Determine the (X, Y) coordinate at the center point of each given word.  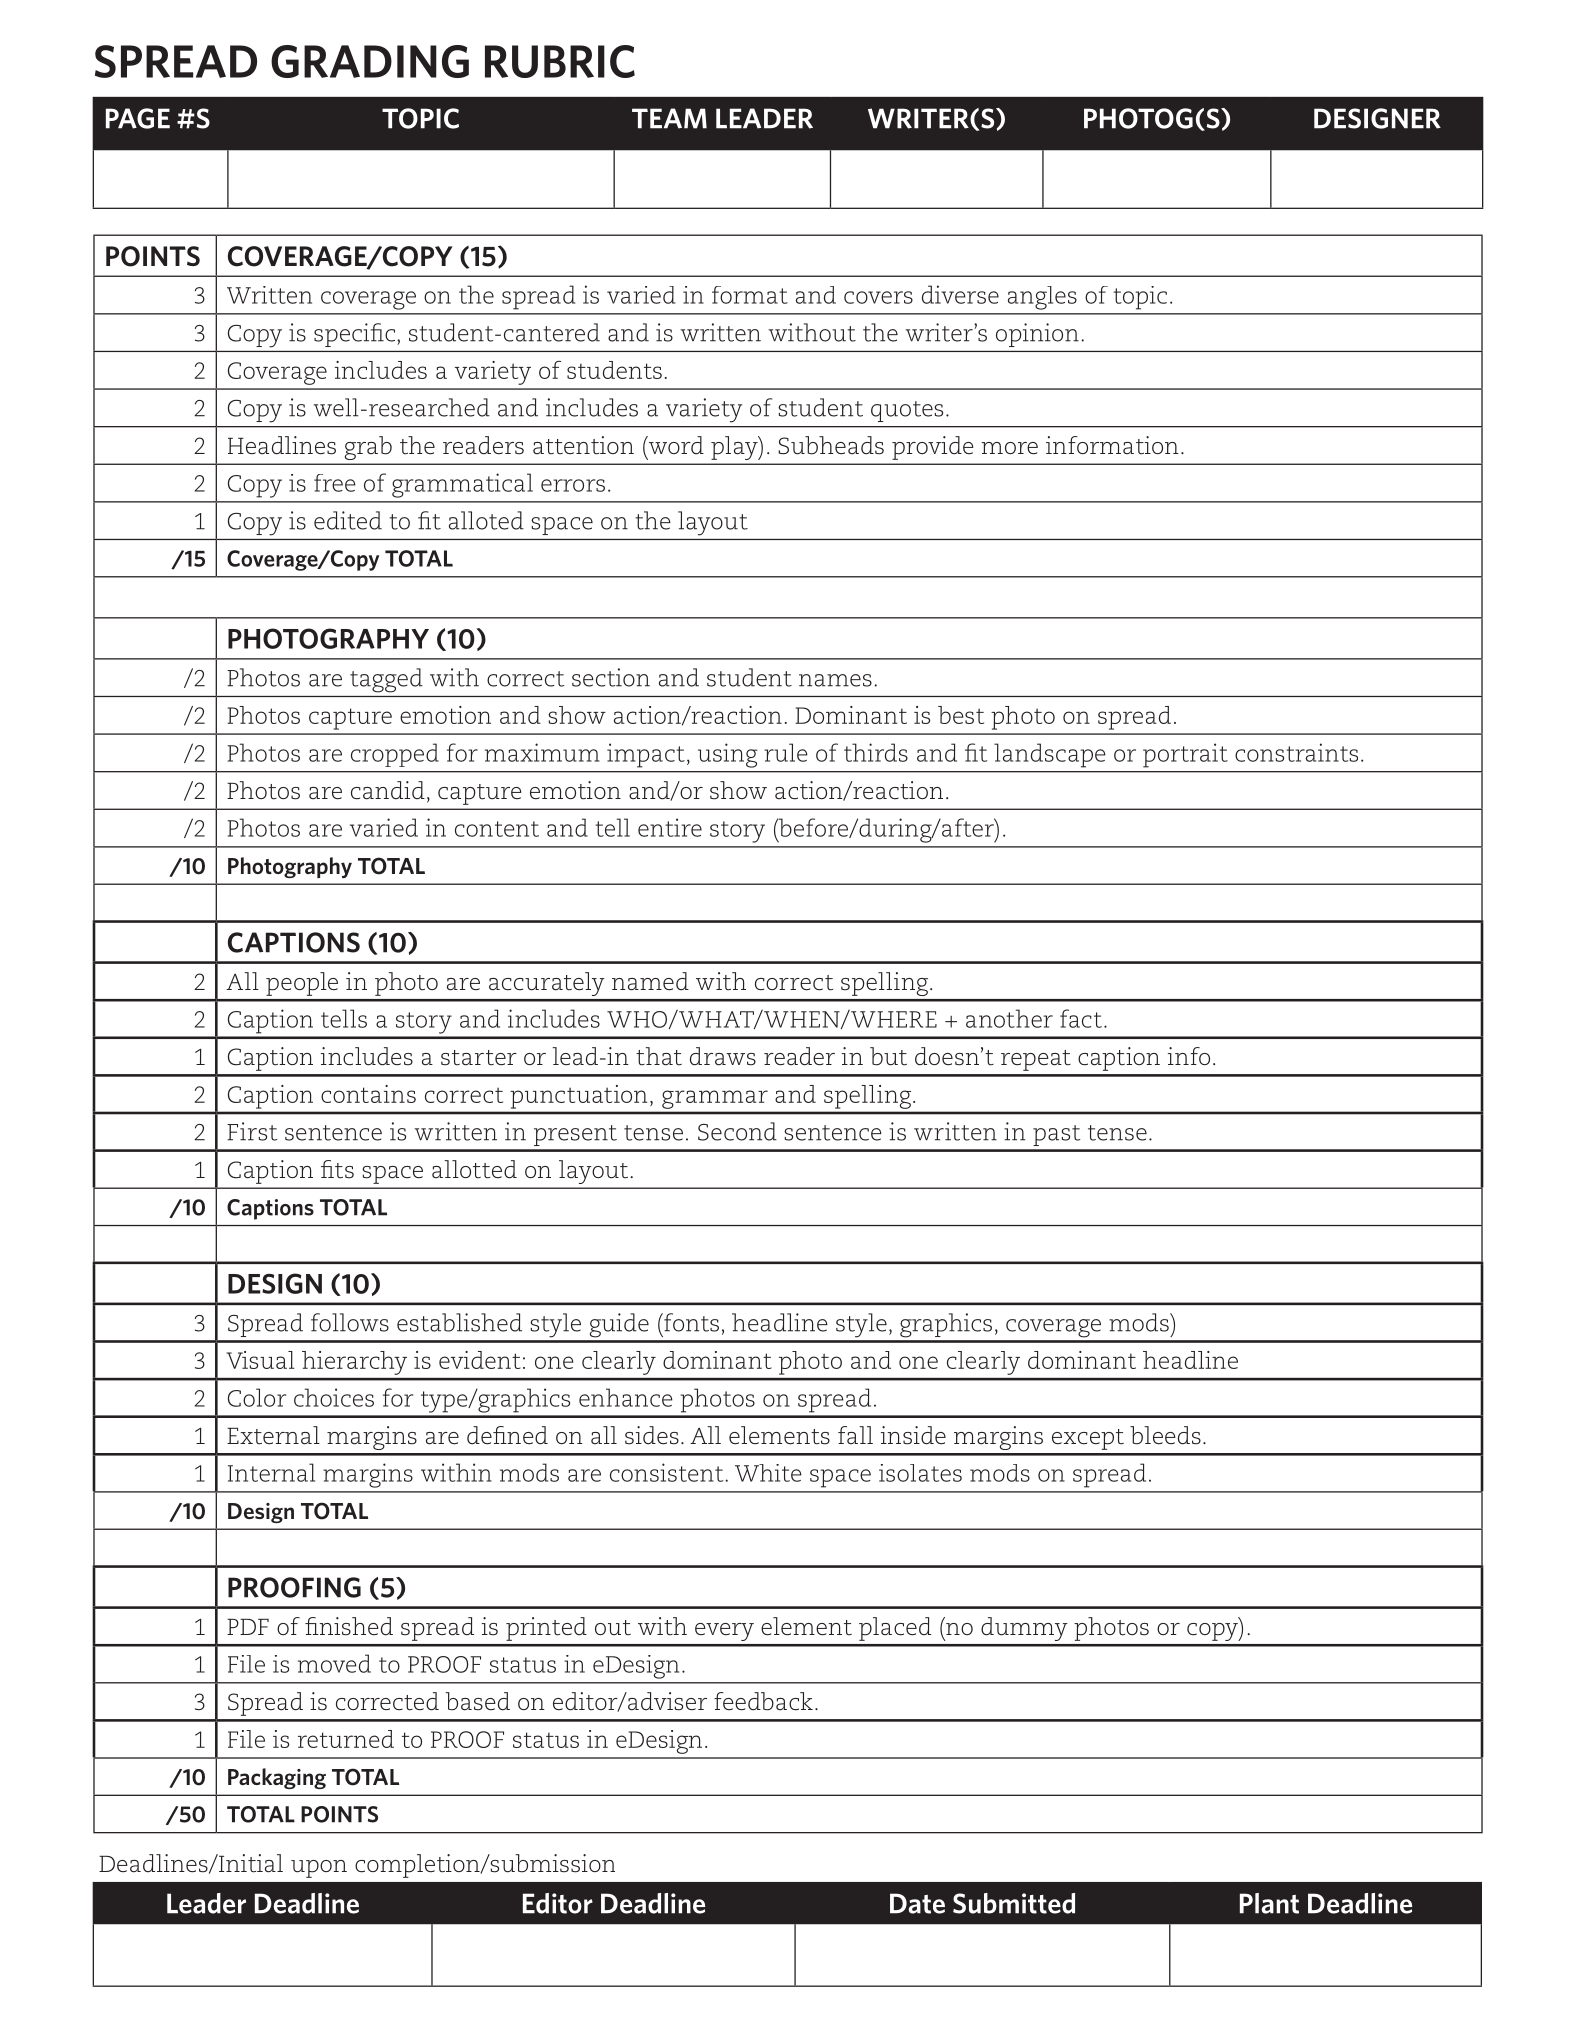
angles (1042, 298)
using (728, 755)
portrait (1185, 755)
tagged (386, 680)
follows (350, 1322)
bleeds (1165, 1435)
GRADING (370, 61)
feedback (763, 1701)
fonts (690, 1322)
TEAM (669, 118)
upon (319, 1869)
